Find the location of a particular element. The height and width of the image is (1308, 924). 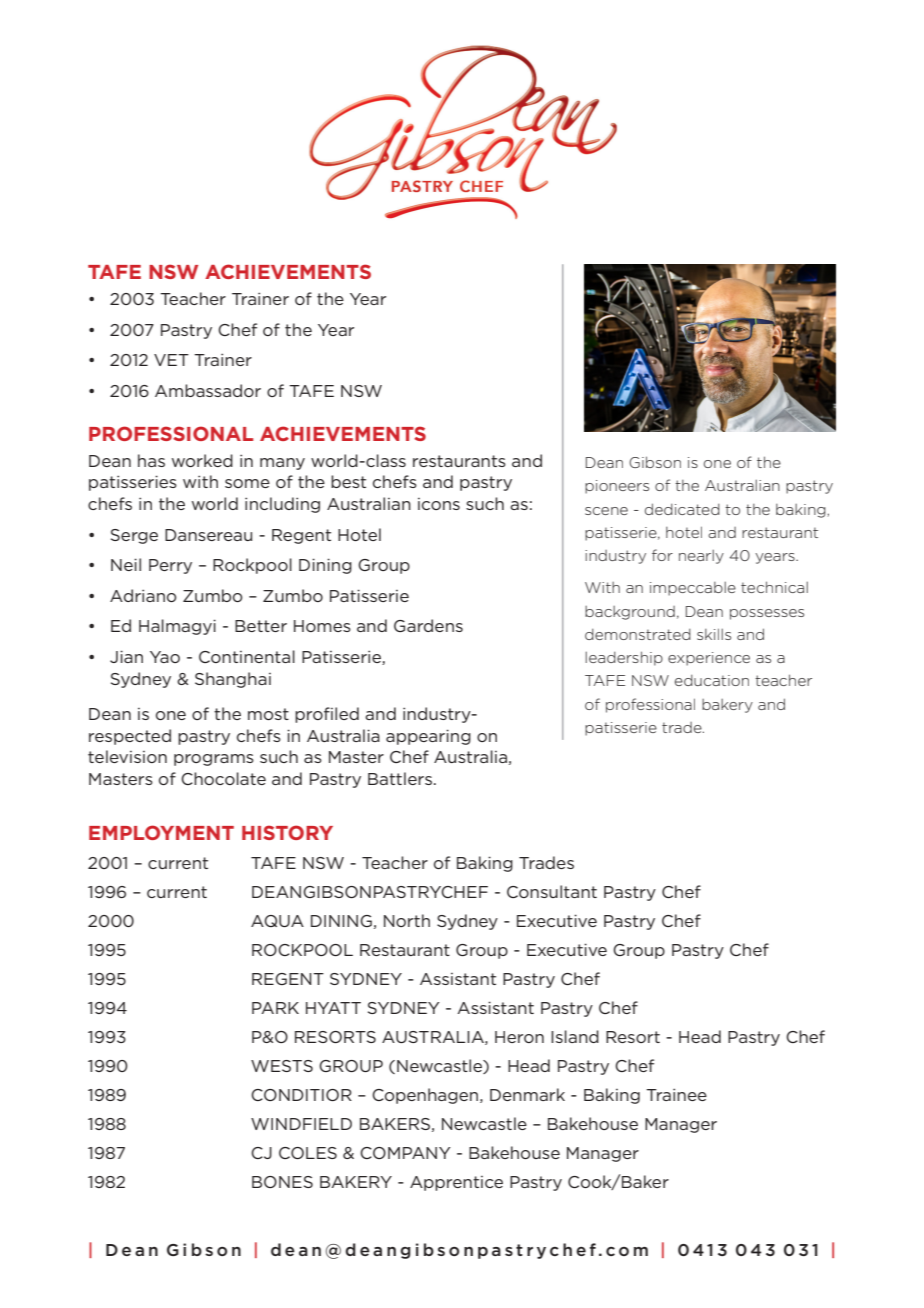

Consultant is located at coordinates (552, 891).
